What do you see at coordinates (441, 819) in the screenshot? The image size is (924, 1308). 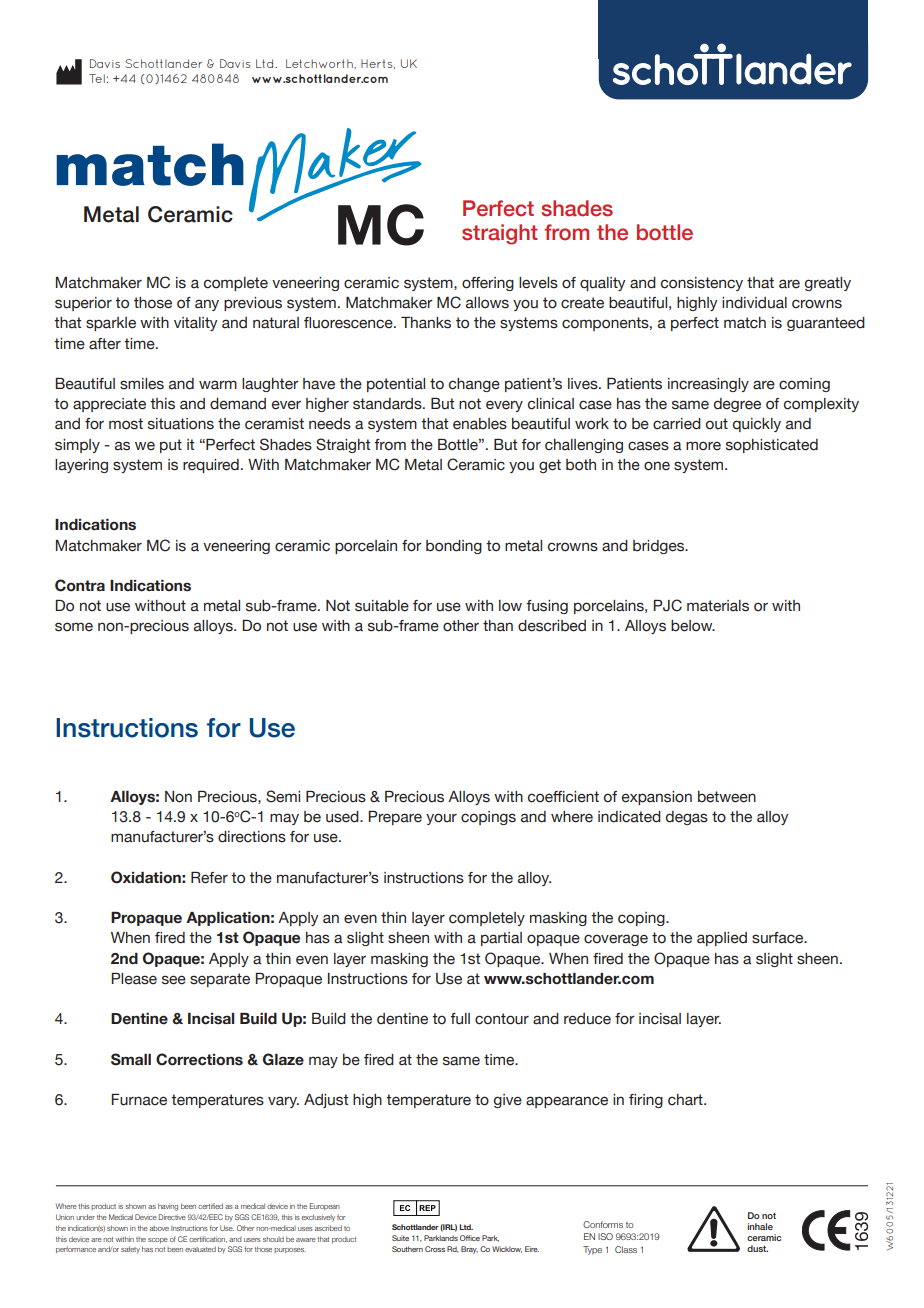 I see `your` at bounding box center [441, 819].
